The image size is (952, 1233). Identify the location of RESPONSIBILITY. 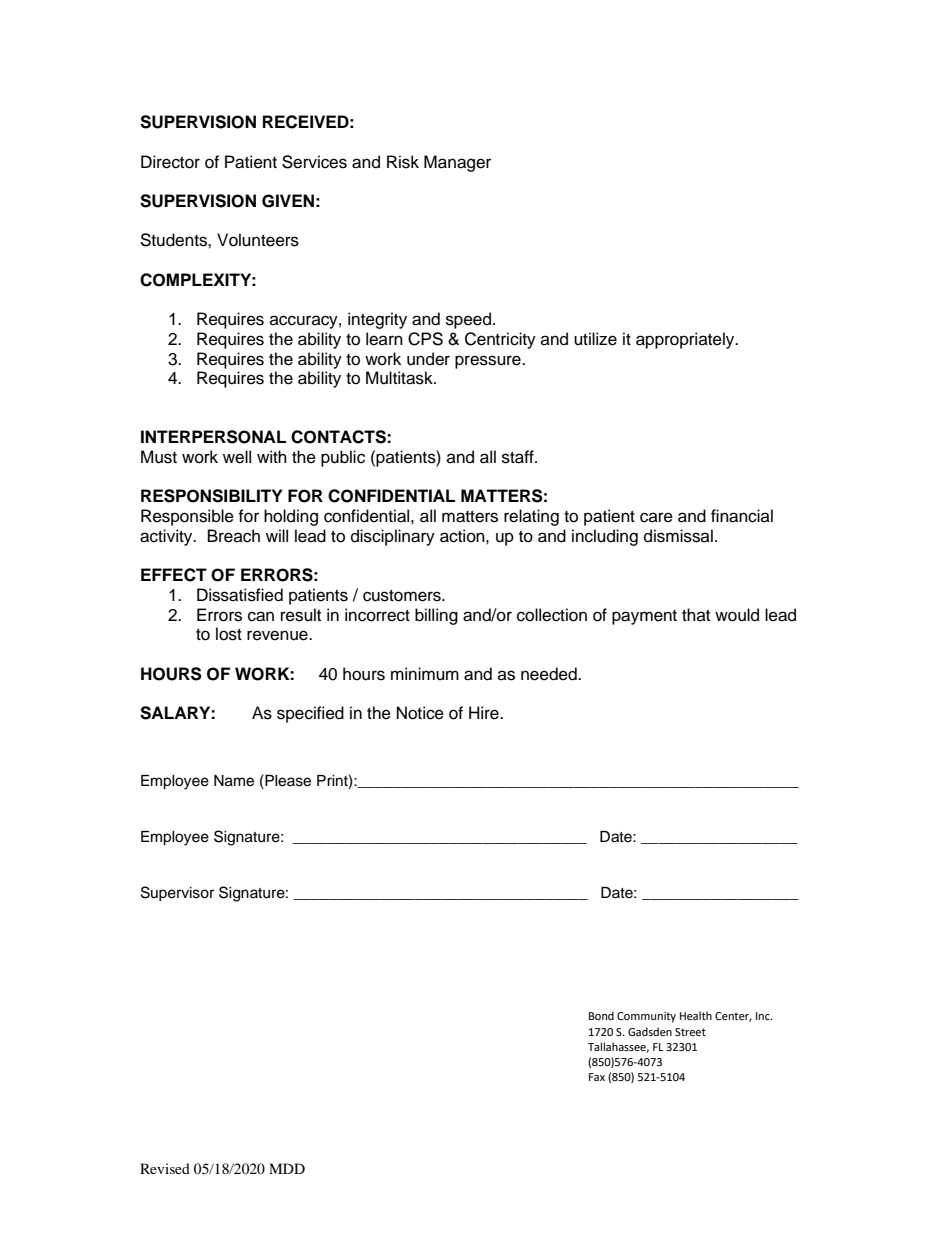
(212, 496).
